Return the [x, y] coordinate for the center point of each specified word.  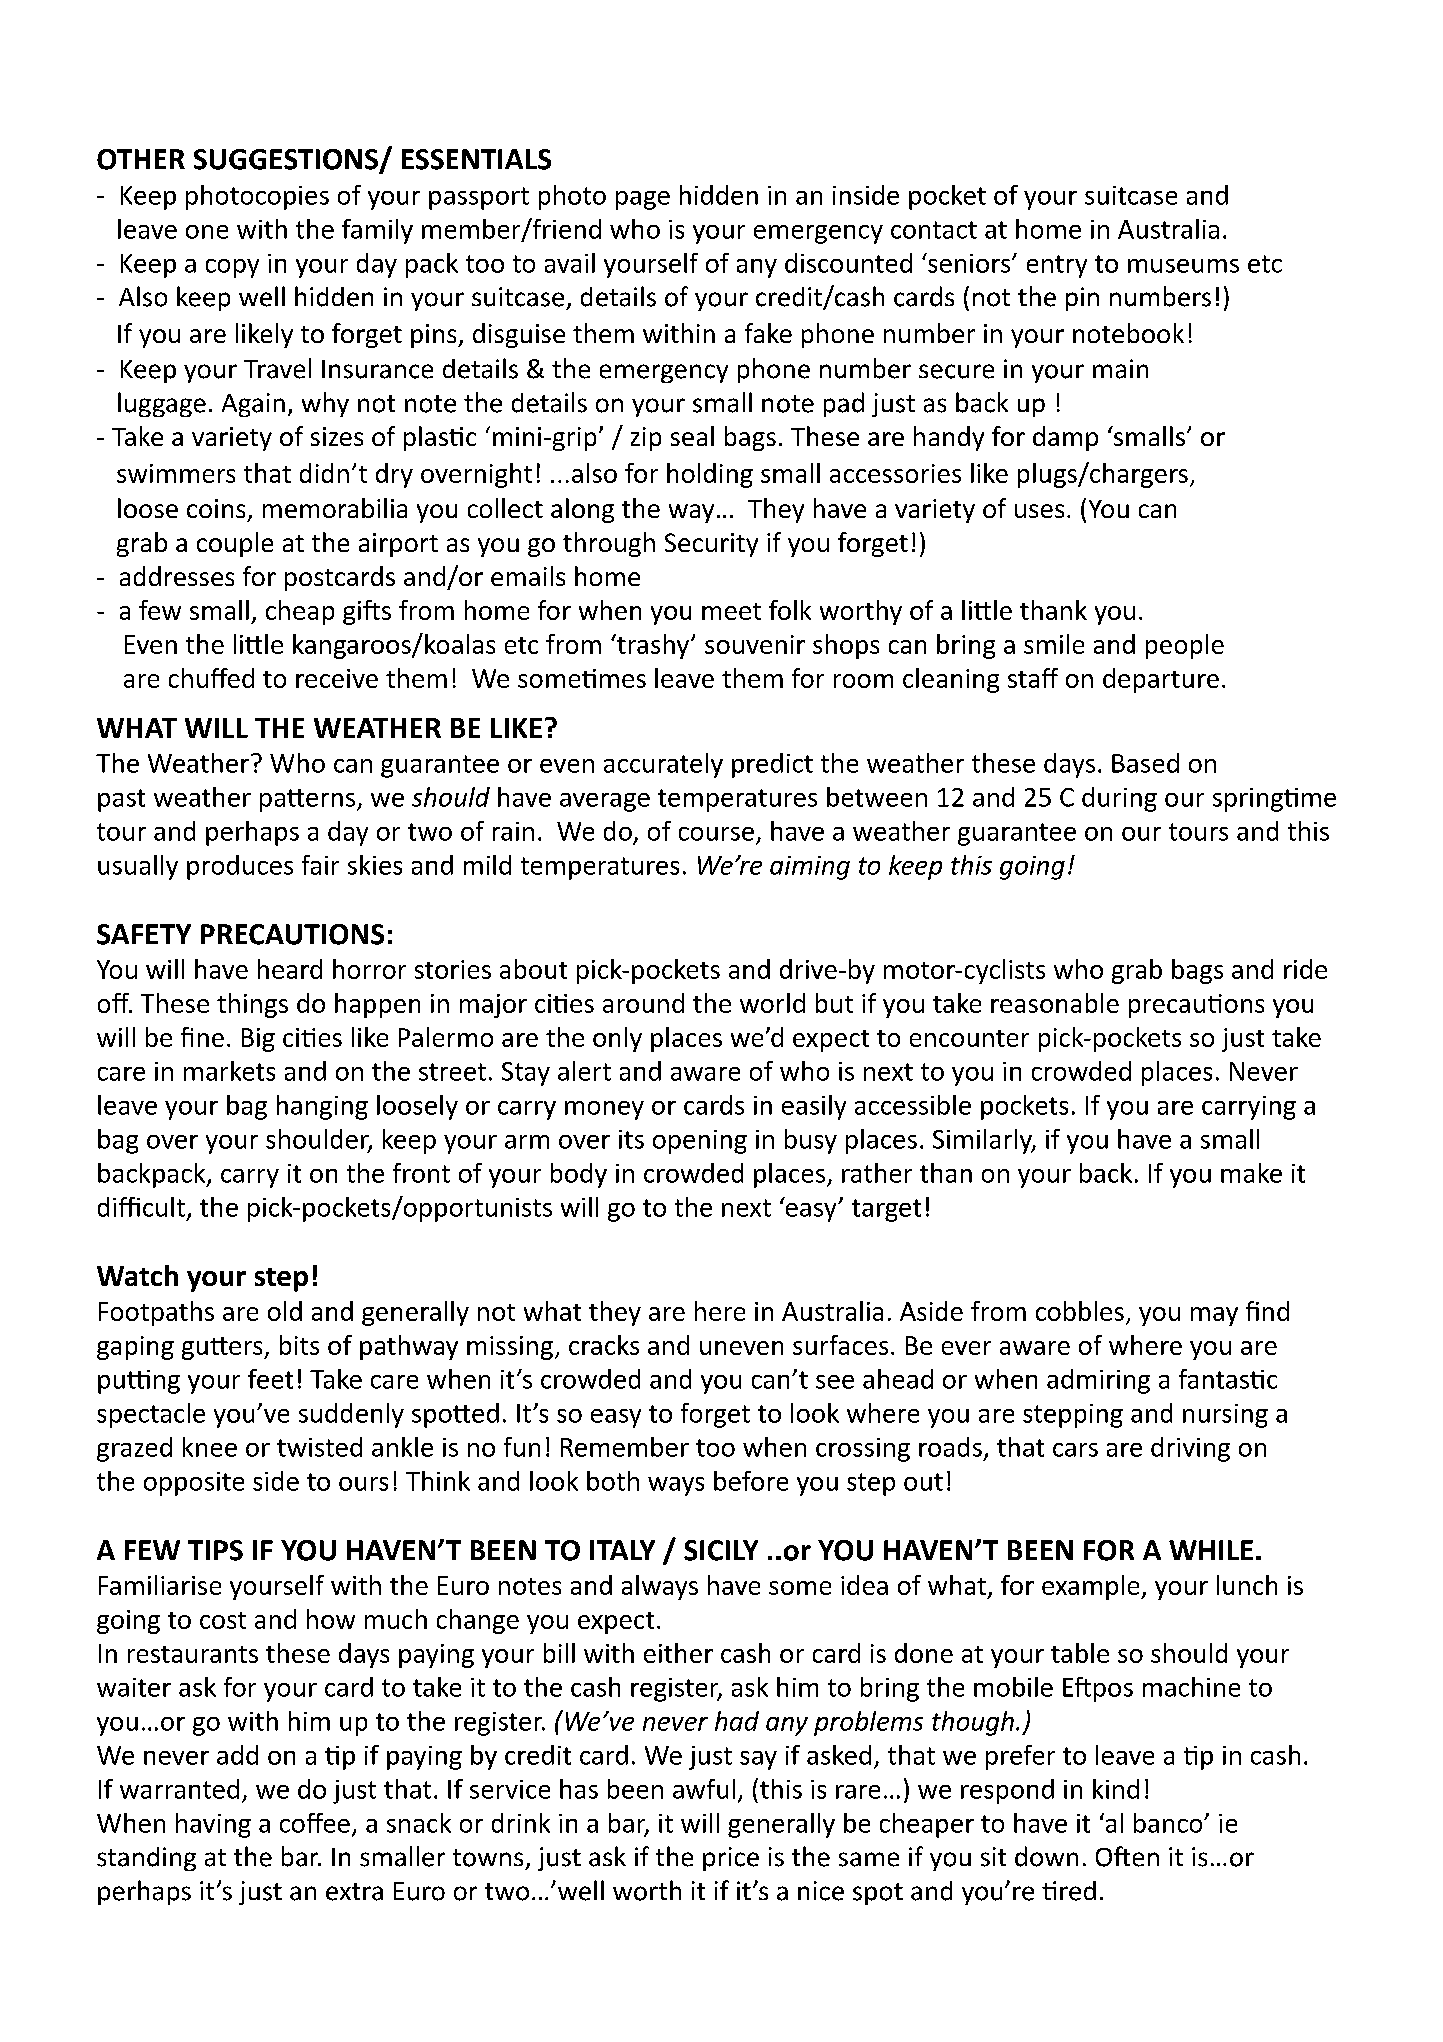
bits [299, 1345]
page [643, 200]
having [213, 1825]
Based [1145, 763]
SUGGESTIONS [287, 160]
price [731, 1859]
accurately [663, 765]
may [1214, 1316]
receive [337, 678]
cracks [604, 1345]
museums [1183, 266]
